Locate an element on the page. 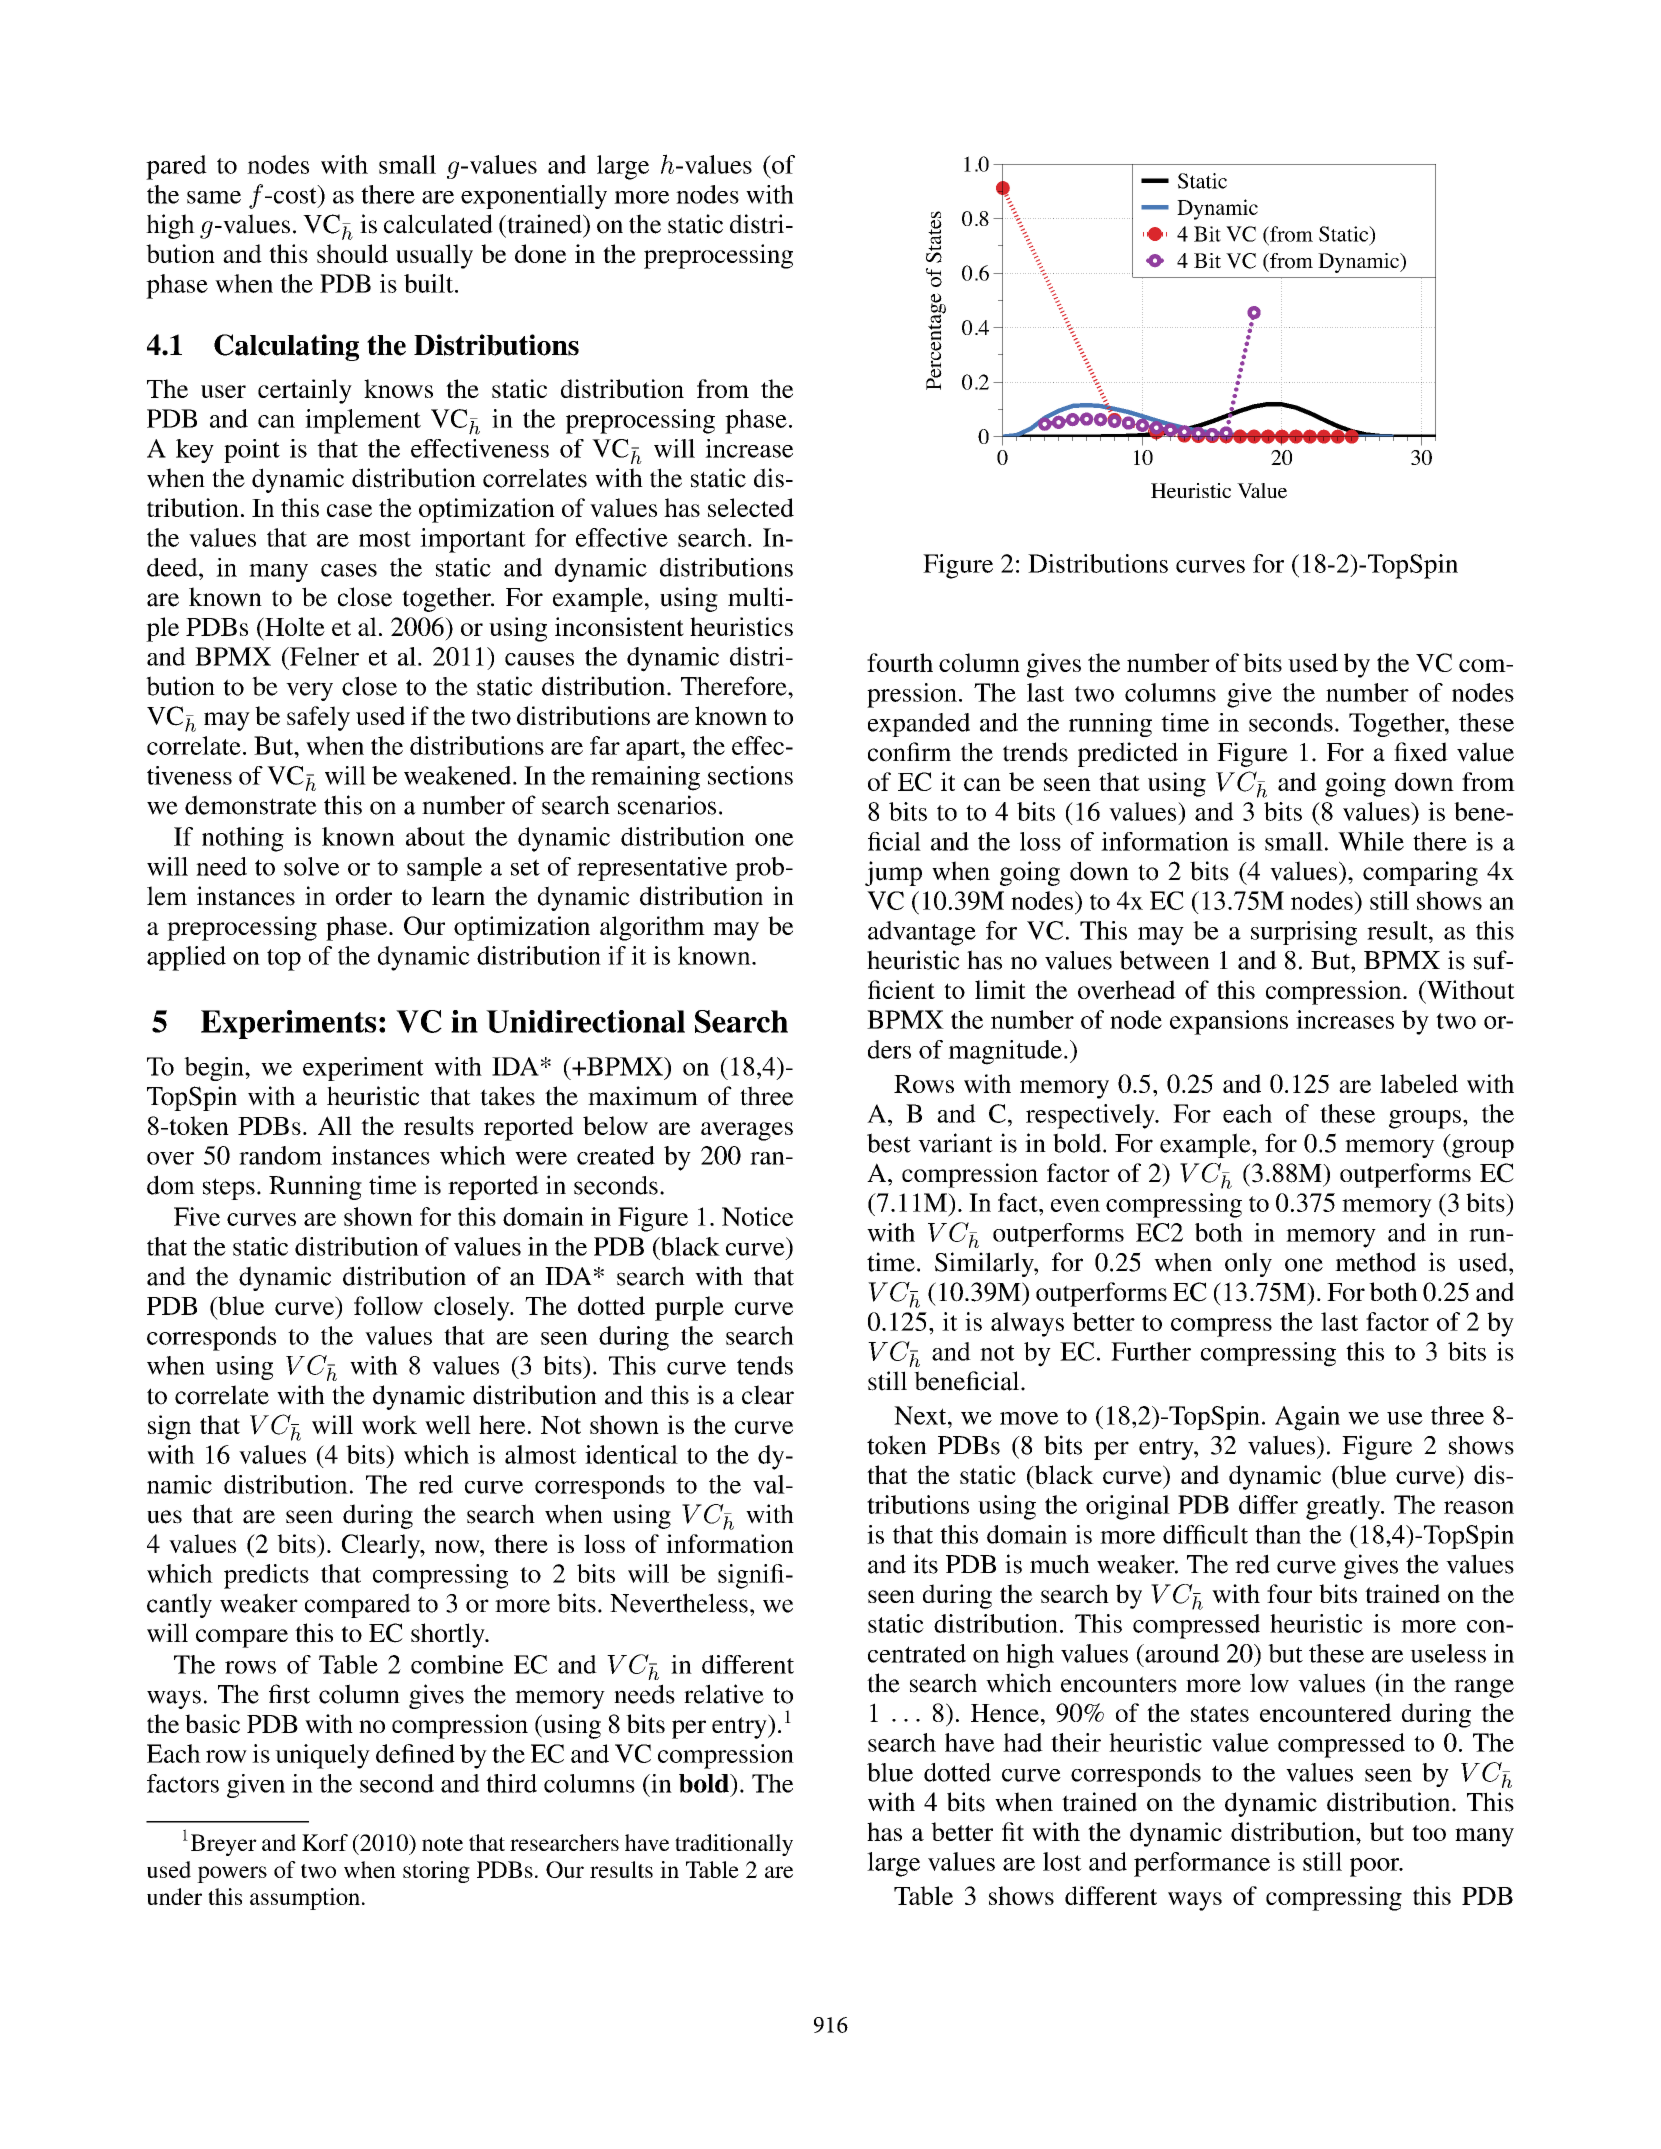 This page has height=2149, width=1661. random is located at coordinates (280, 1155).
